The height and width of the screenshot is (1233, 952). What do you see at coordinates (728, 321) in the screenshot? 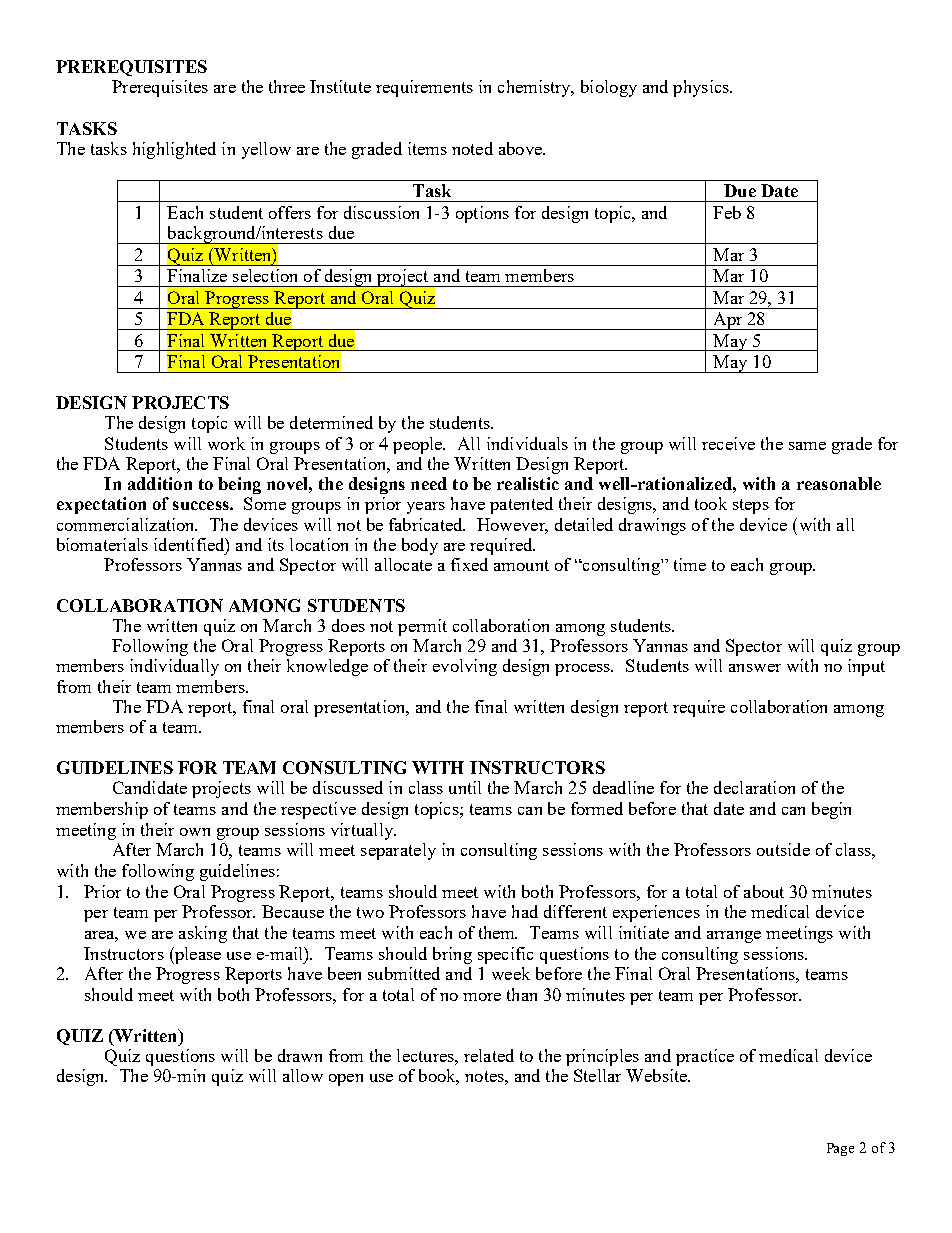
I see `Apr` at bounding box center [728, 321].
